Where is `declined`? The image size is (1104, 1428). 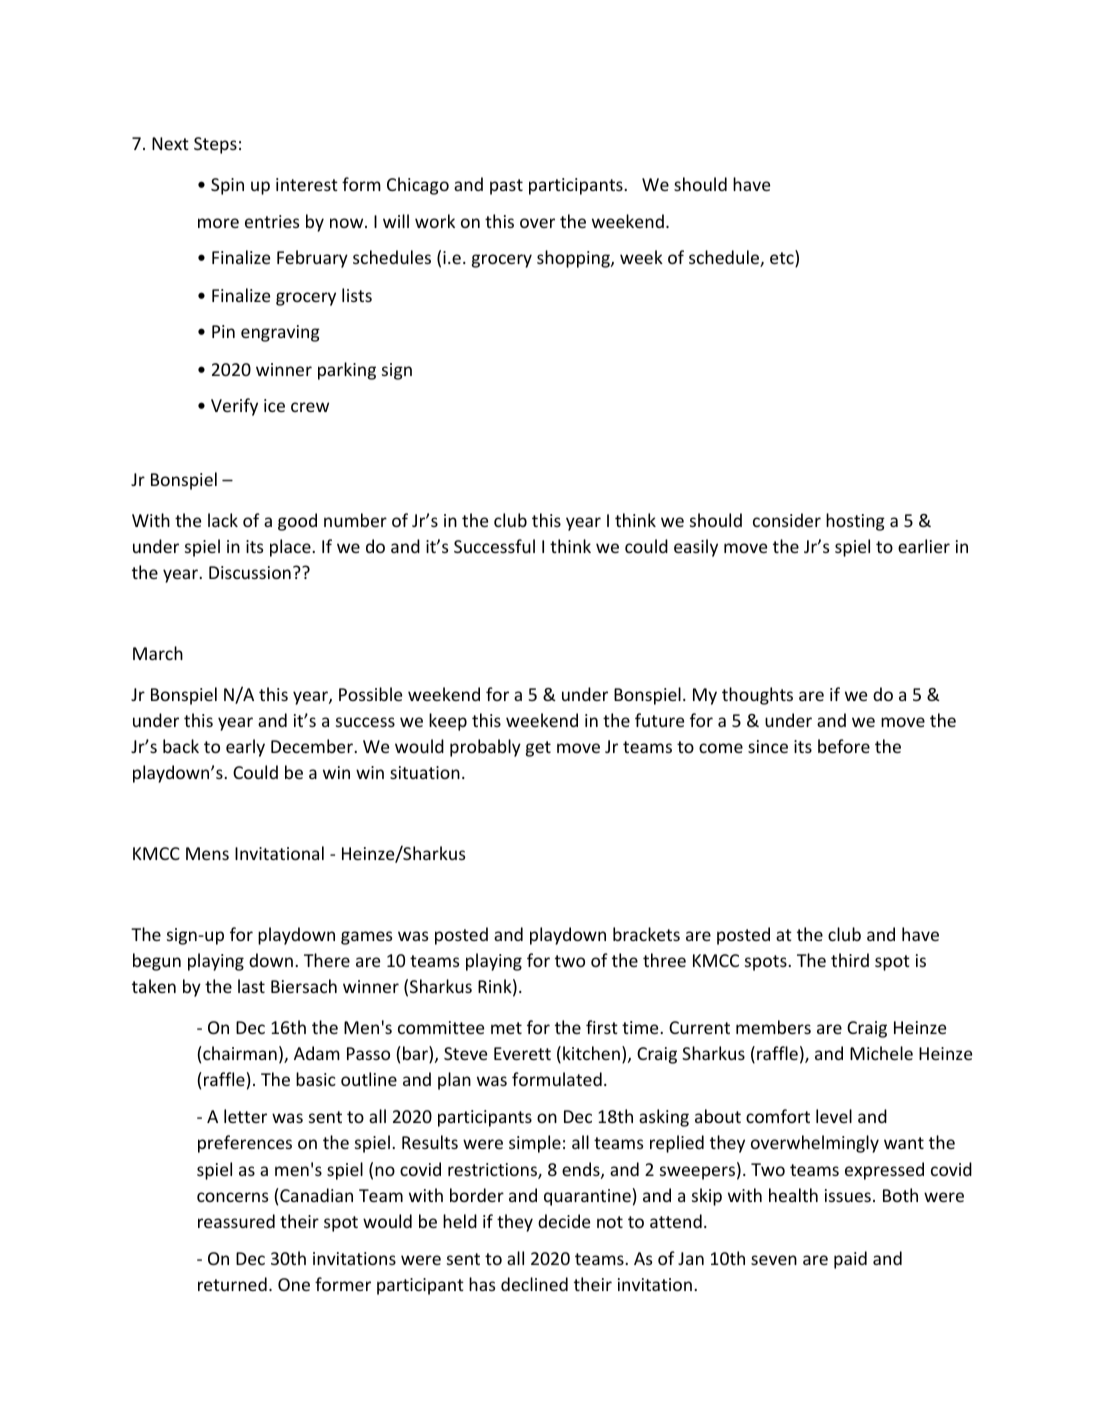 declined is located at coordinates (534, 1284).
